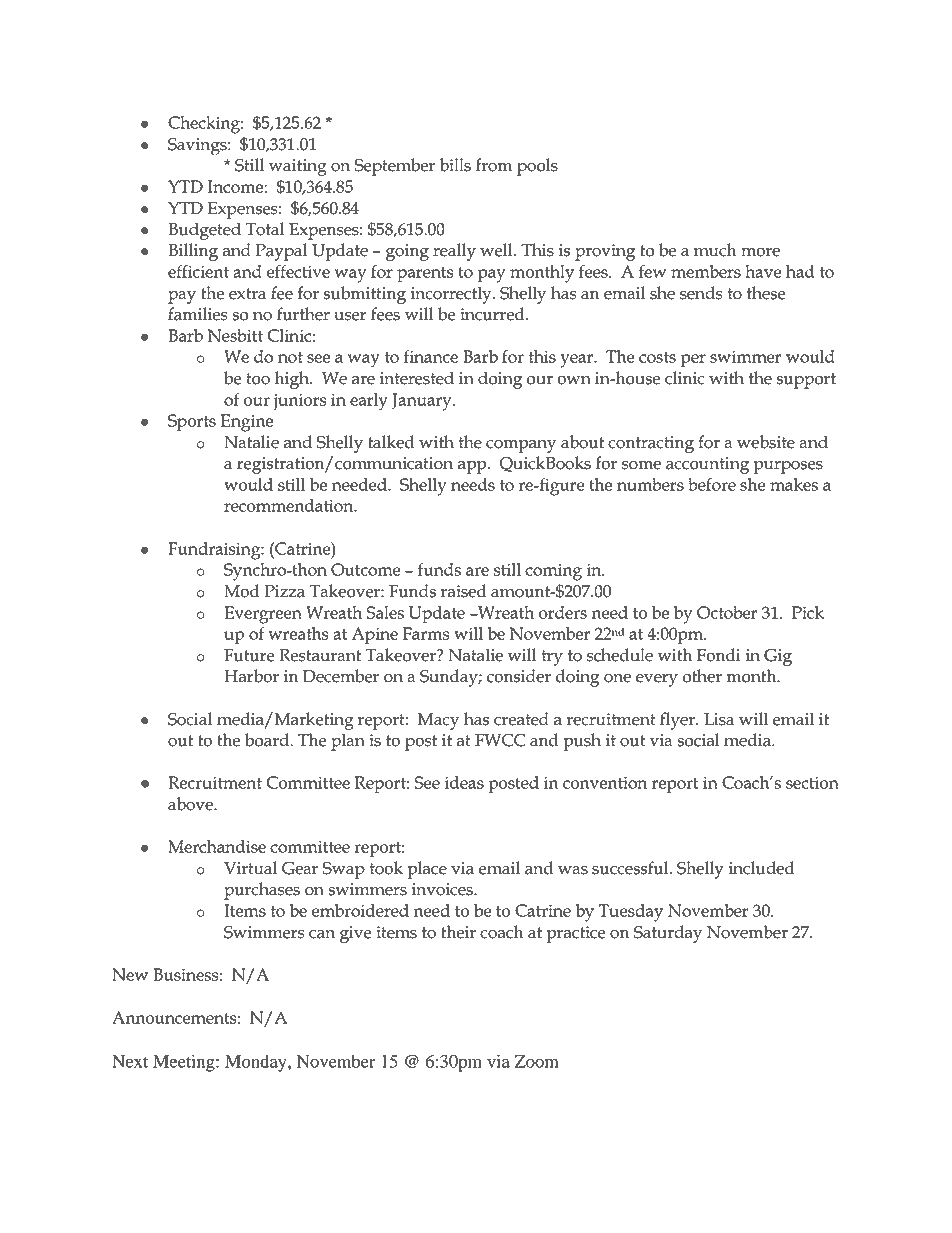 This screenshot has width=952, height=1233. I want to click on website, so click(766, 442).
